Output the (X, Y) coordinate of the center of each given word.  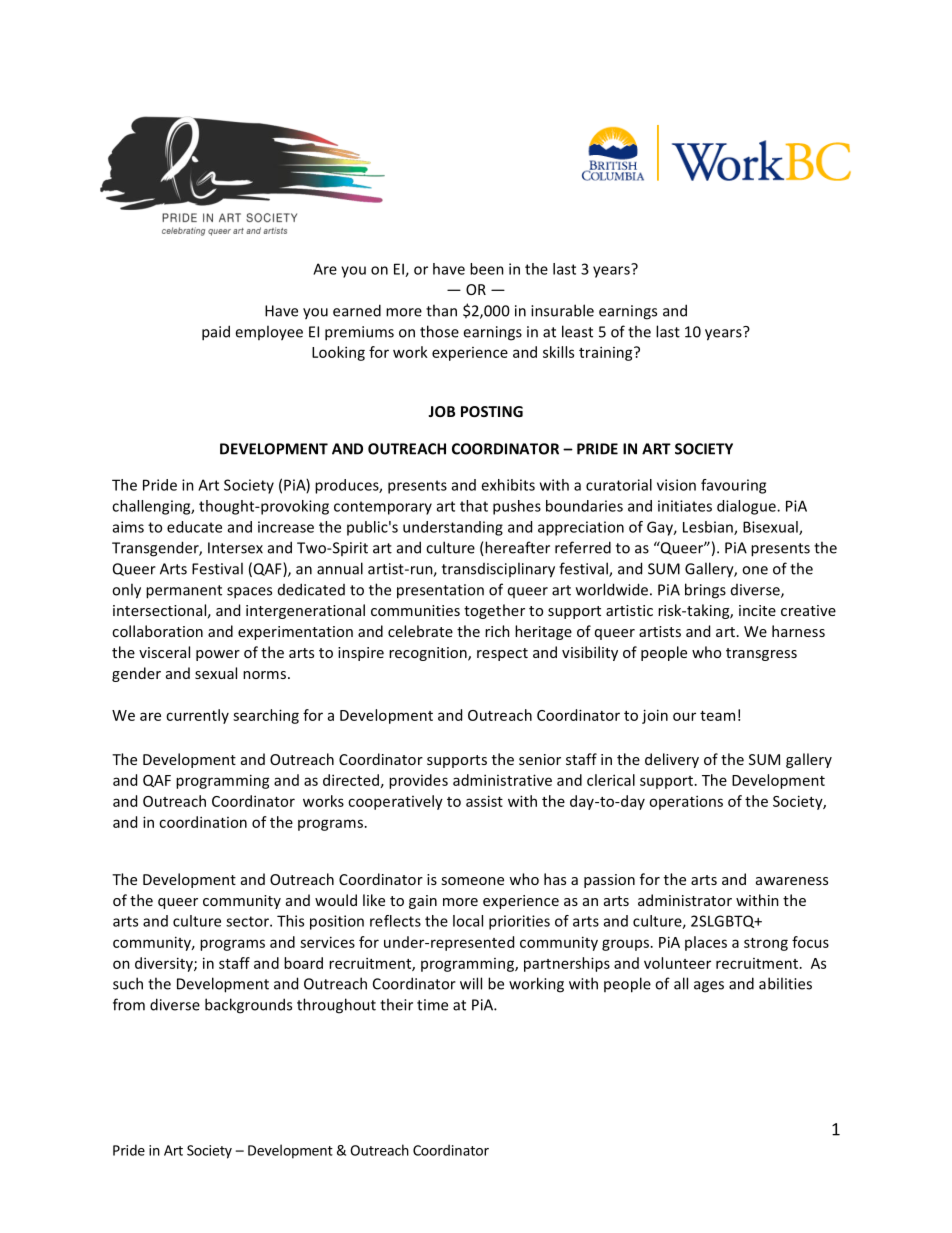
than (441, 310)
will (471, 983)
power (218, 655)
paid (216, 333)
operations (686, 802)
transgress (761, 654)
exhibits (508, 485)
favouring (733, 486)
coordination (203, 822)
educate (194, 527)
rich (497, 631)
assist (484, 801)
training (607, 353)
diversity (165, 964)
